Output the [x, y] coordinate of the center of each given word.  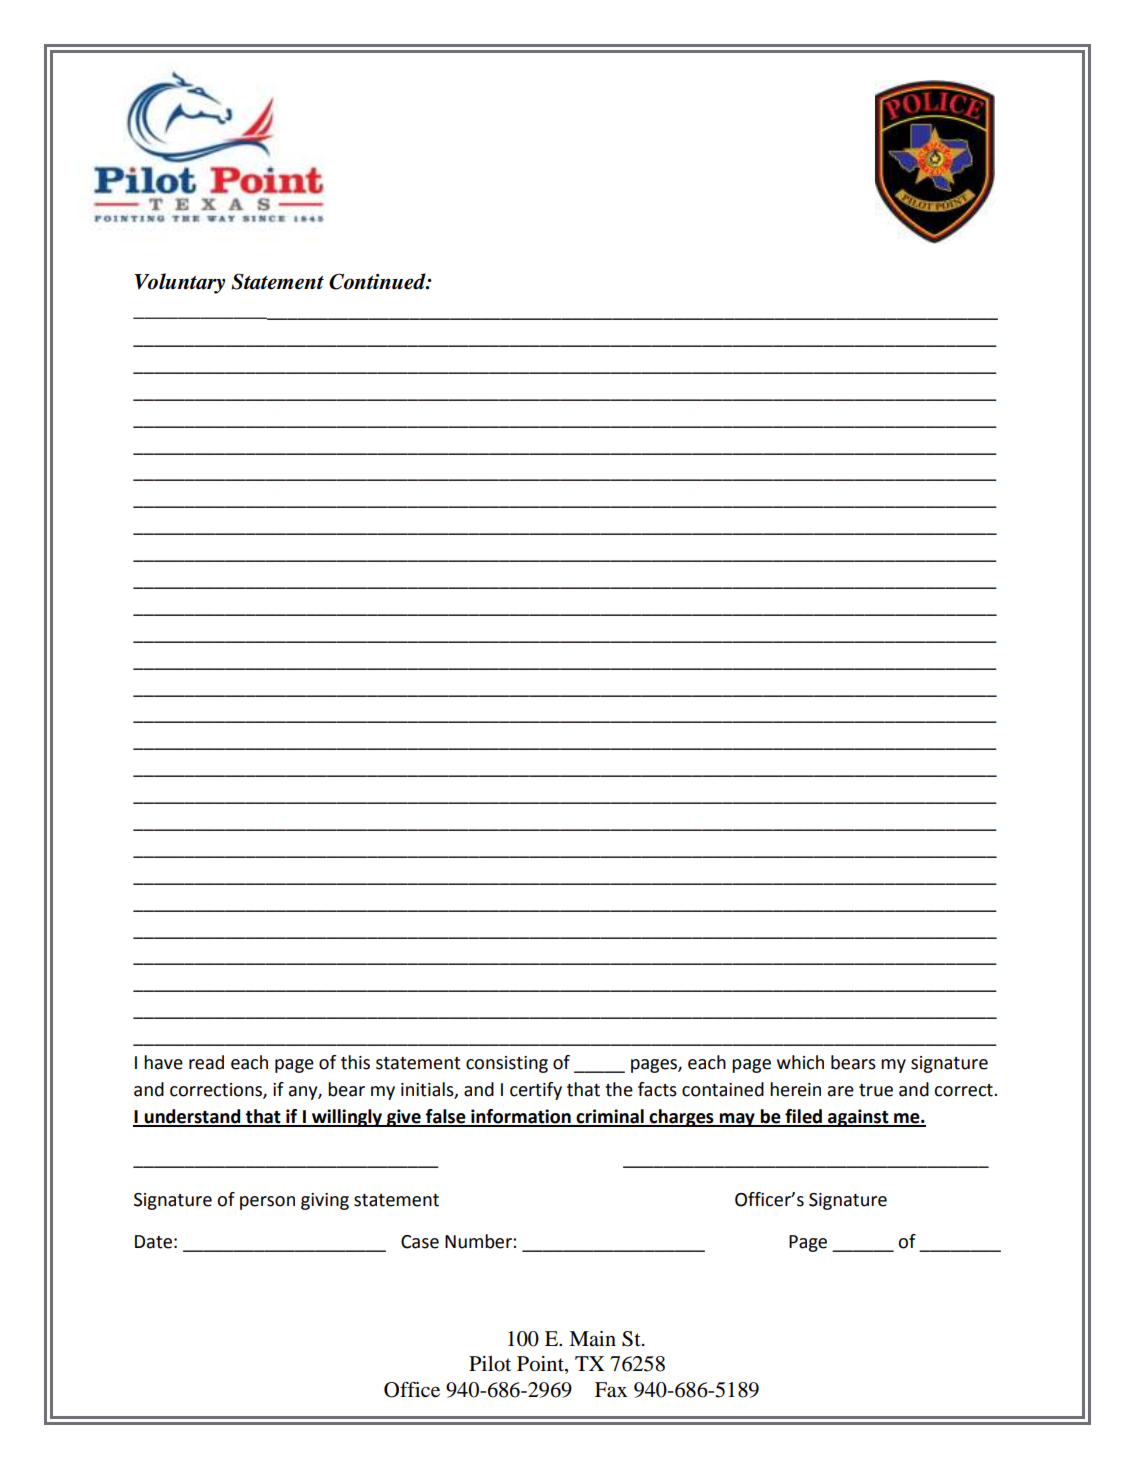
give [404, 1118]
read [206, 1062]
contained [723, 1089]
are [841, 1091]
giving [325, 1201]
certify [536, 1091]
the [619, 1089]
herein [795, 1089]
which [800, 1062]
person [267, 1203]
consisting [507, 1064]
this [355, 1062]
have [163, 1062]
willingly [347, 1118]
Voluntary [179, 283]
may [737, 1120]
